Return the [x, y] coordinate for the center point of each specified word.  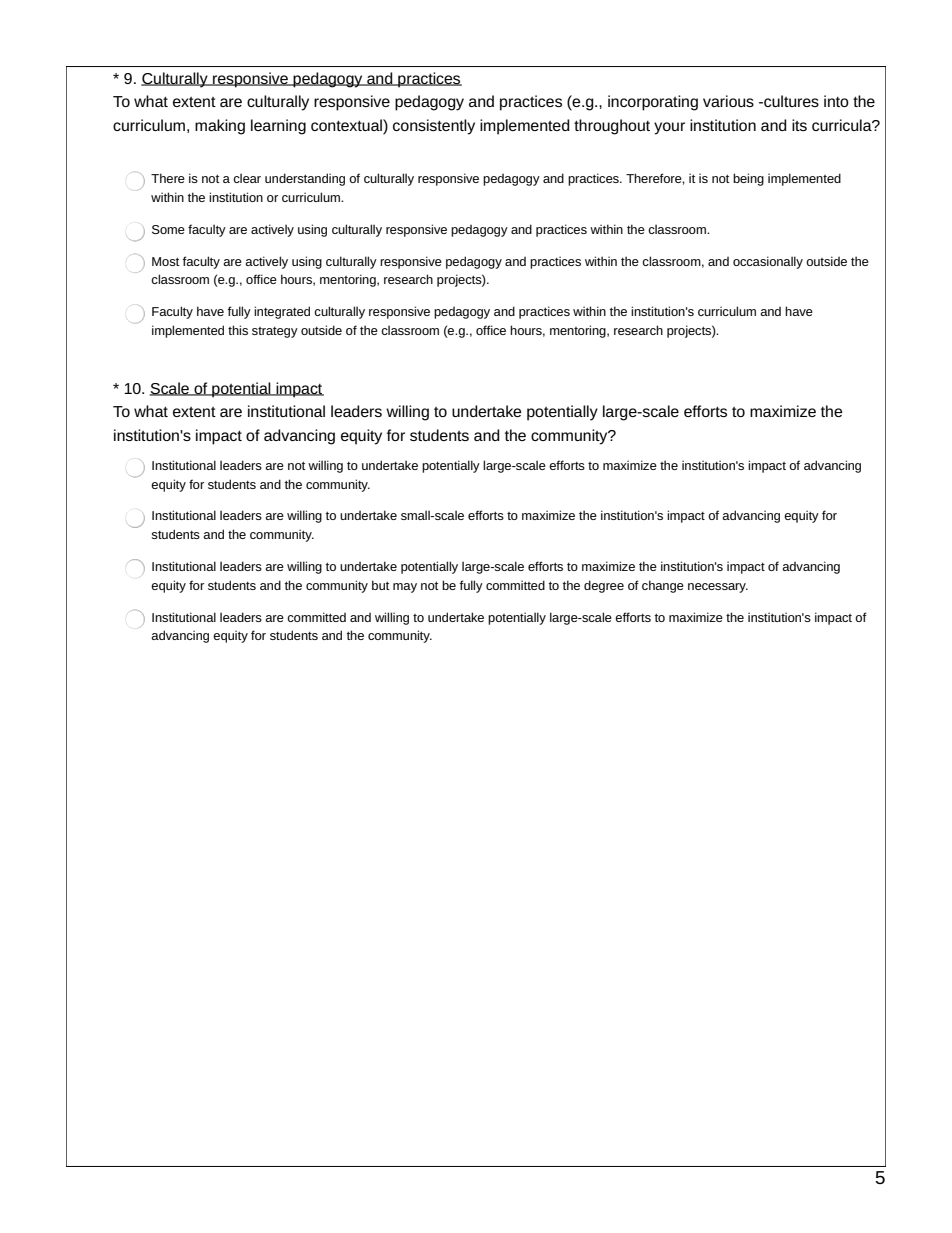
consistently [434, 127]
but [381, 585]
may [405, 588]
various [728, 101]
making [220, 127]
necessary [718, 588]
